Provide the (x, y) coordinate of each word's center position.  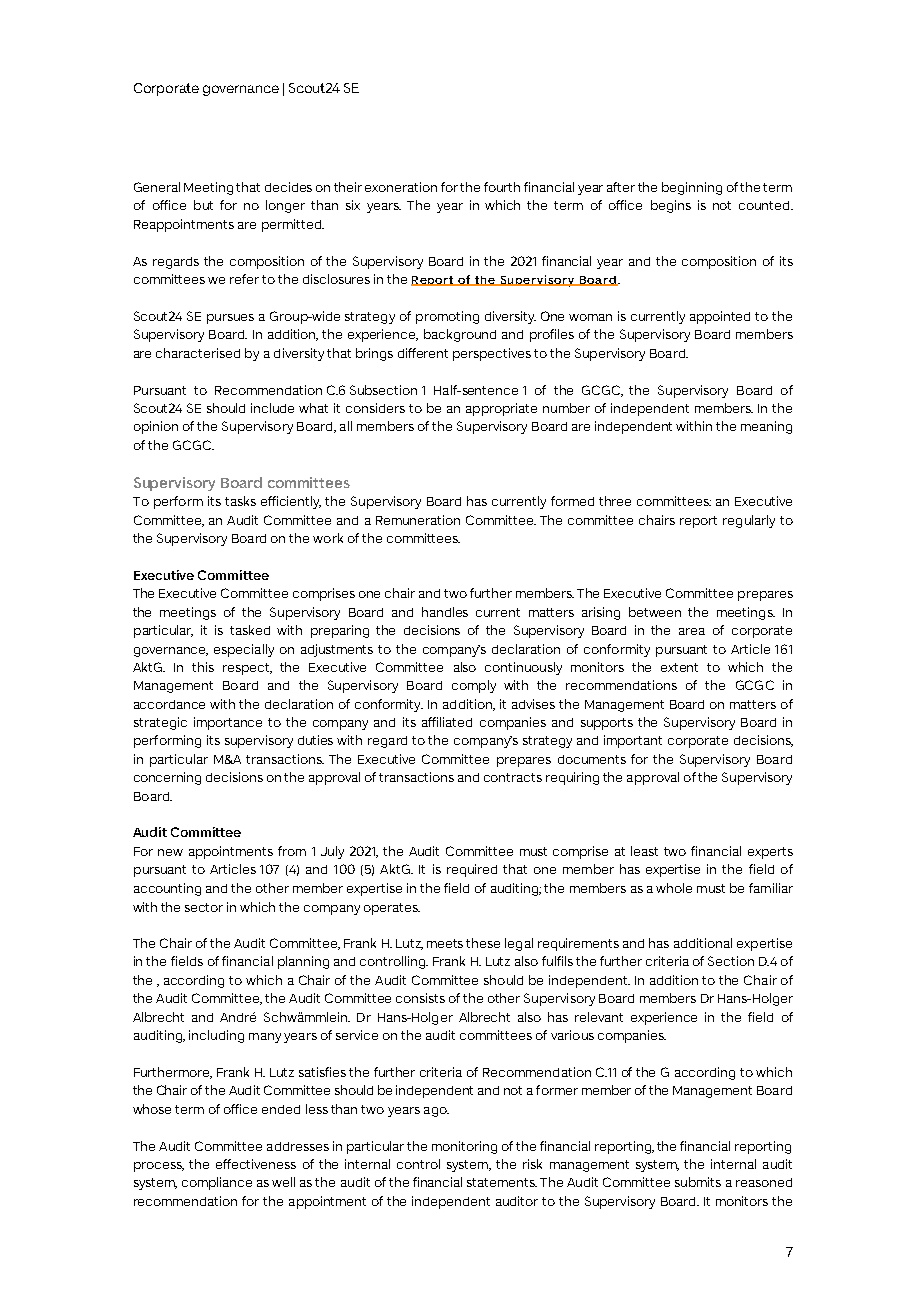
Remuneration (418, 520)
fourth (502, 187)
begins (671, 206)
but (203, 205)
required (472, 870)
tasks (240, 501)
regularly (749, 521)
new (170, 852)
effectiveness (256, 1164)
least (644, 851)
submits (698, 1182)
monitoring (464, 1147)
